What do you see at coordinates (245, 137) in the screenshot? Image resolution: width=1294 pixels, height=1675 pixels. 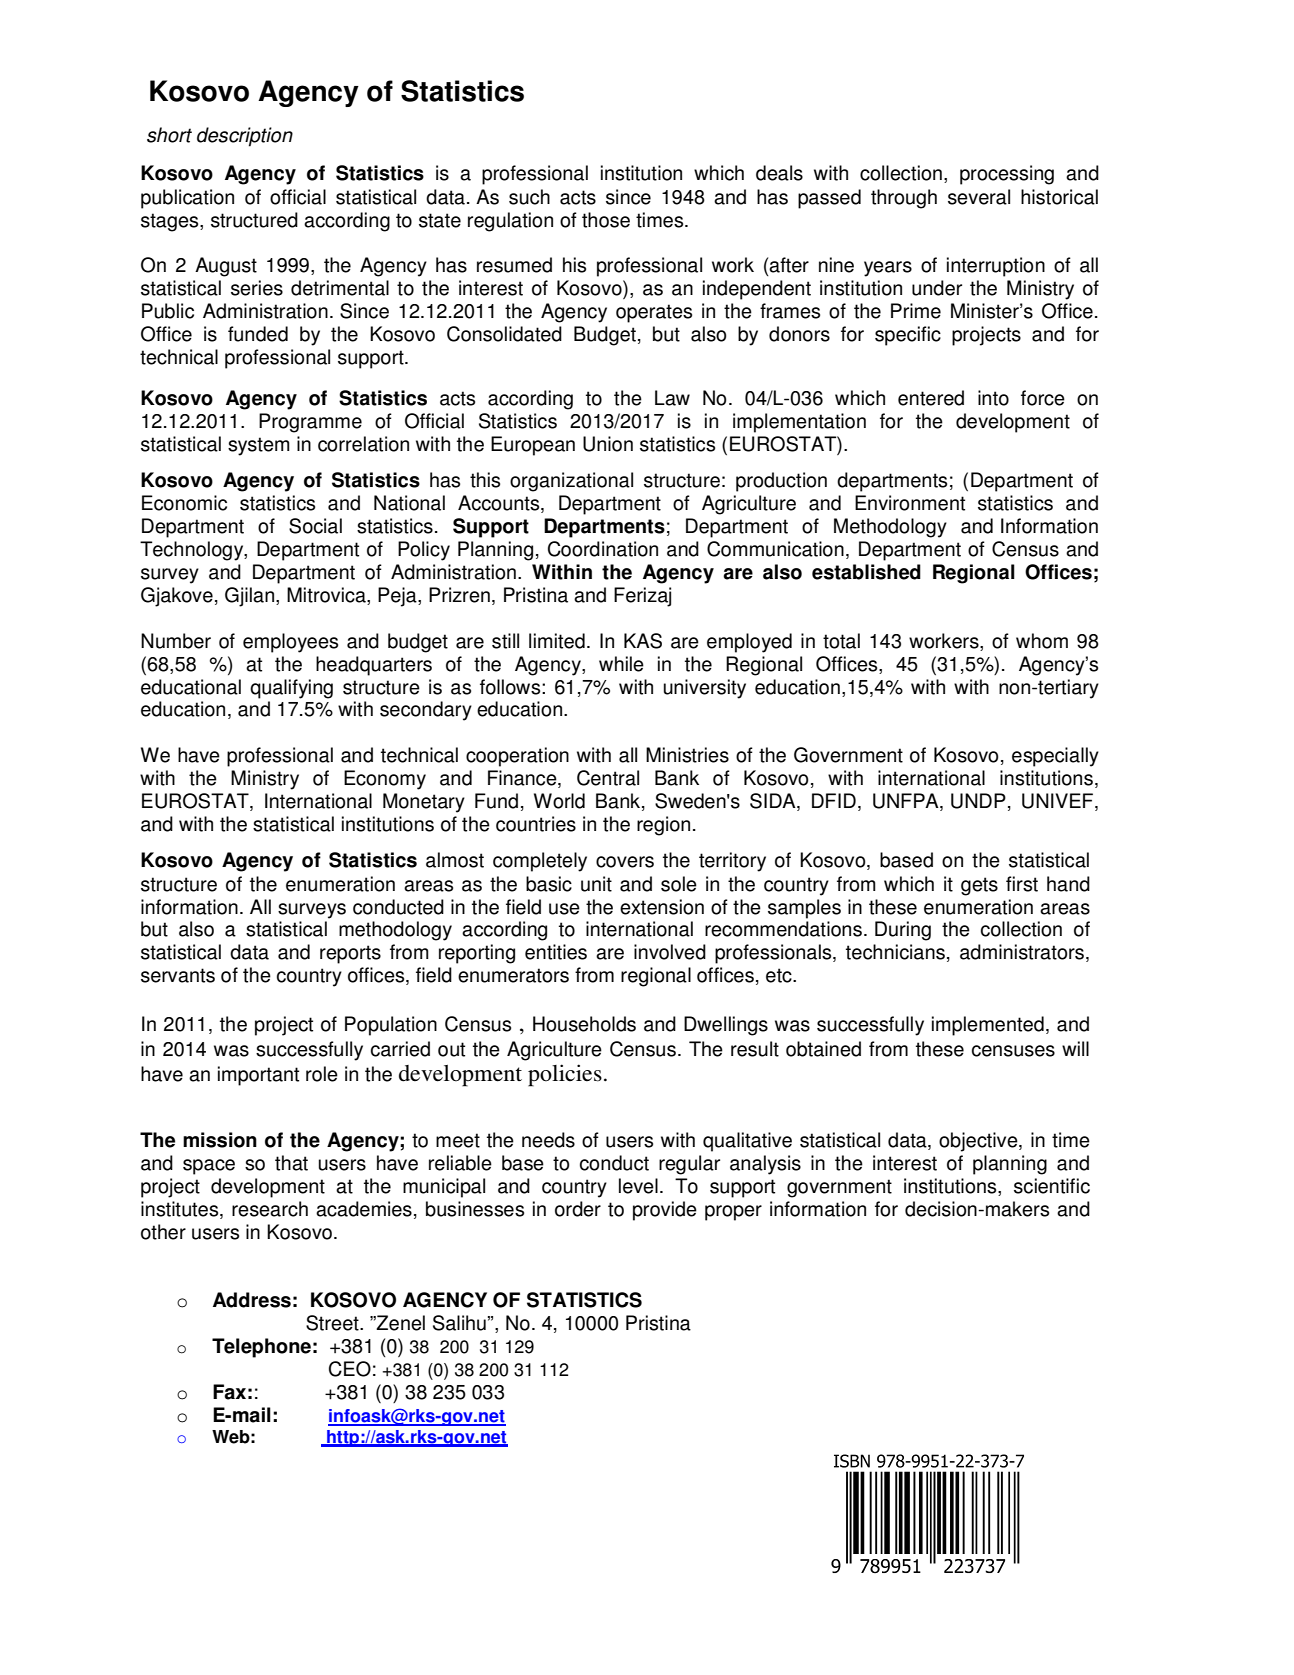 I see `description` at bounding box center [245, 137].
